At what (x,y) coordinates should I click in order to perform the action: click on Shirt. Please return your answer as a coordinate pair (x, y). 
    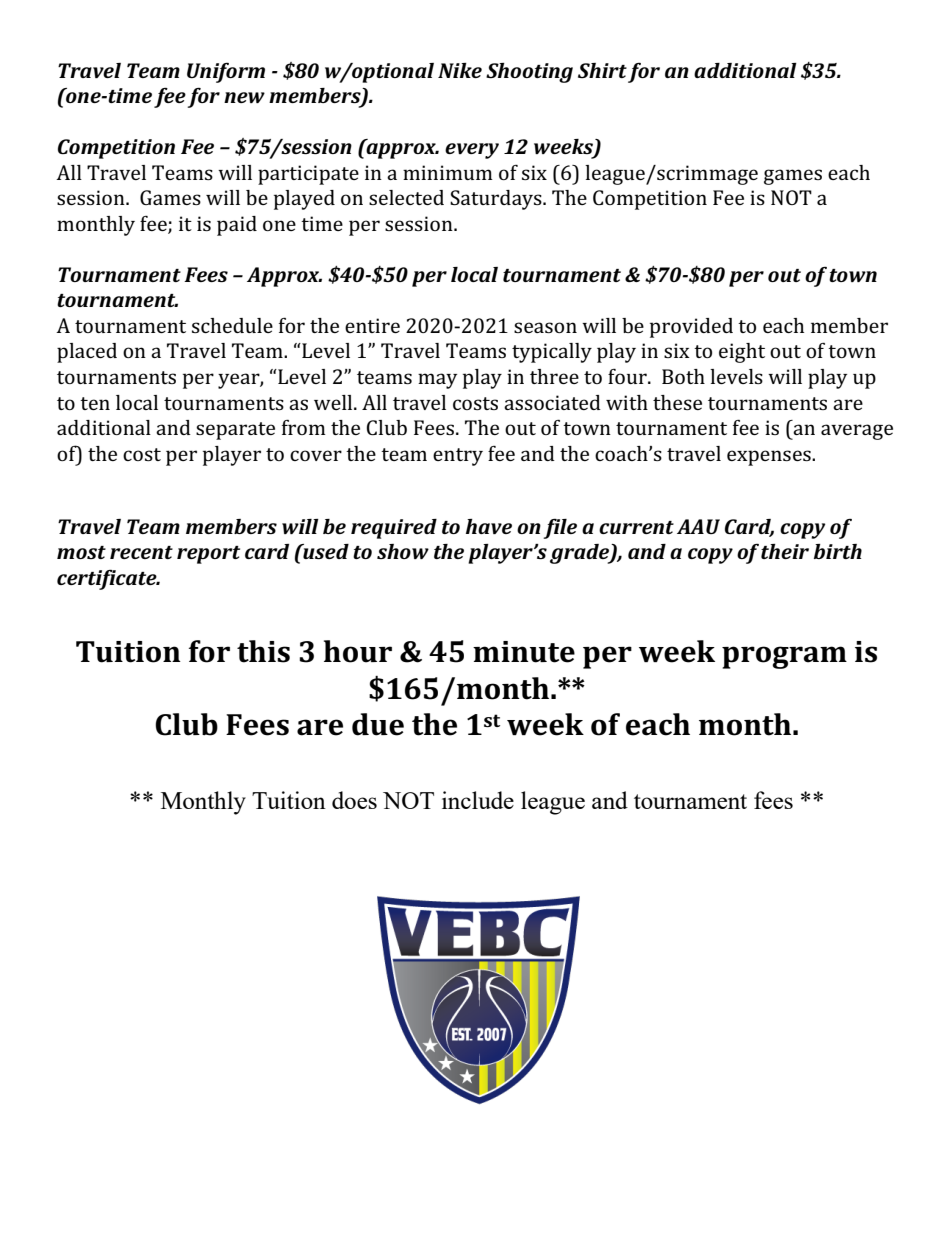
    Looking at the image, I should click on (602, 70).
